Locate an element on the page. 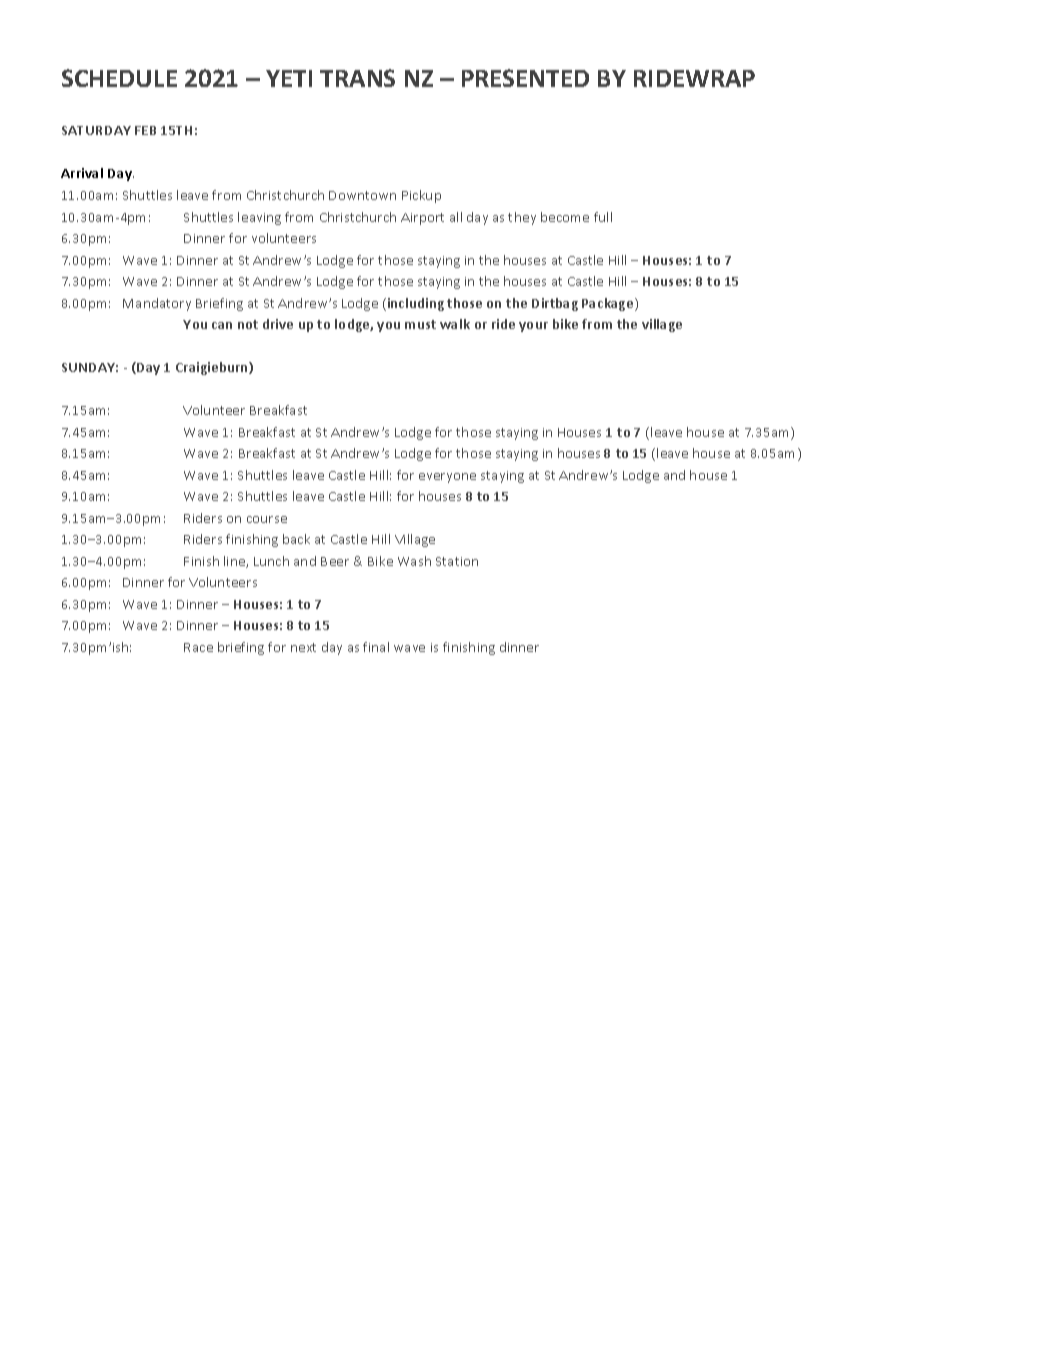 The width and height of the page is (1042, 1348). PRESENTED is located at coordinates (525, 78).
